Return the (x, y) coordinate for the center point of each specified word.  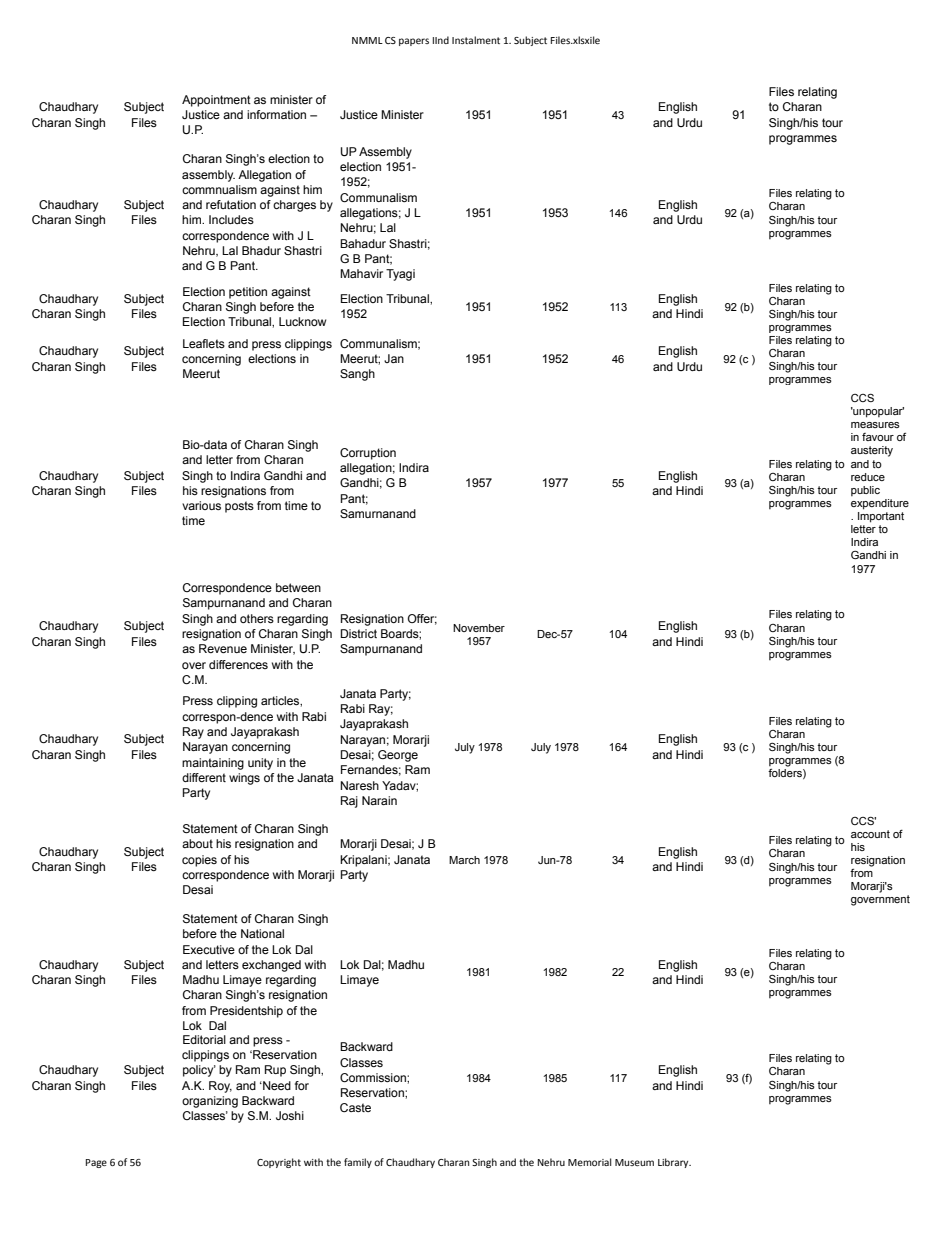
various (201, 505)
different (204, 777)
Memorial (590, 1162)
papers (414, 42)
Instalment (476, 40)
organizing (210, 1102)
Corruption (368, 454)
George (398, 756)
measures (875, 425)
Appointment (216, 101)
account (870, 834)
